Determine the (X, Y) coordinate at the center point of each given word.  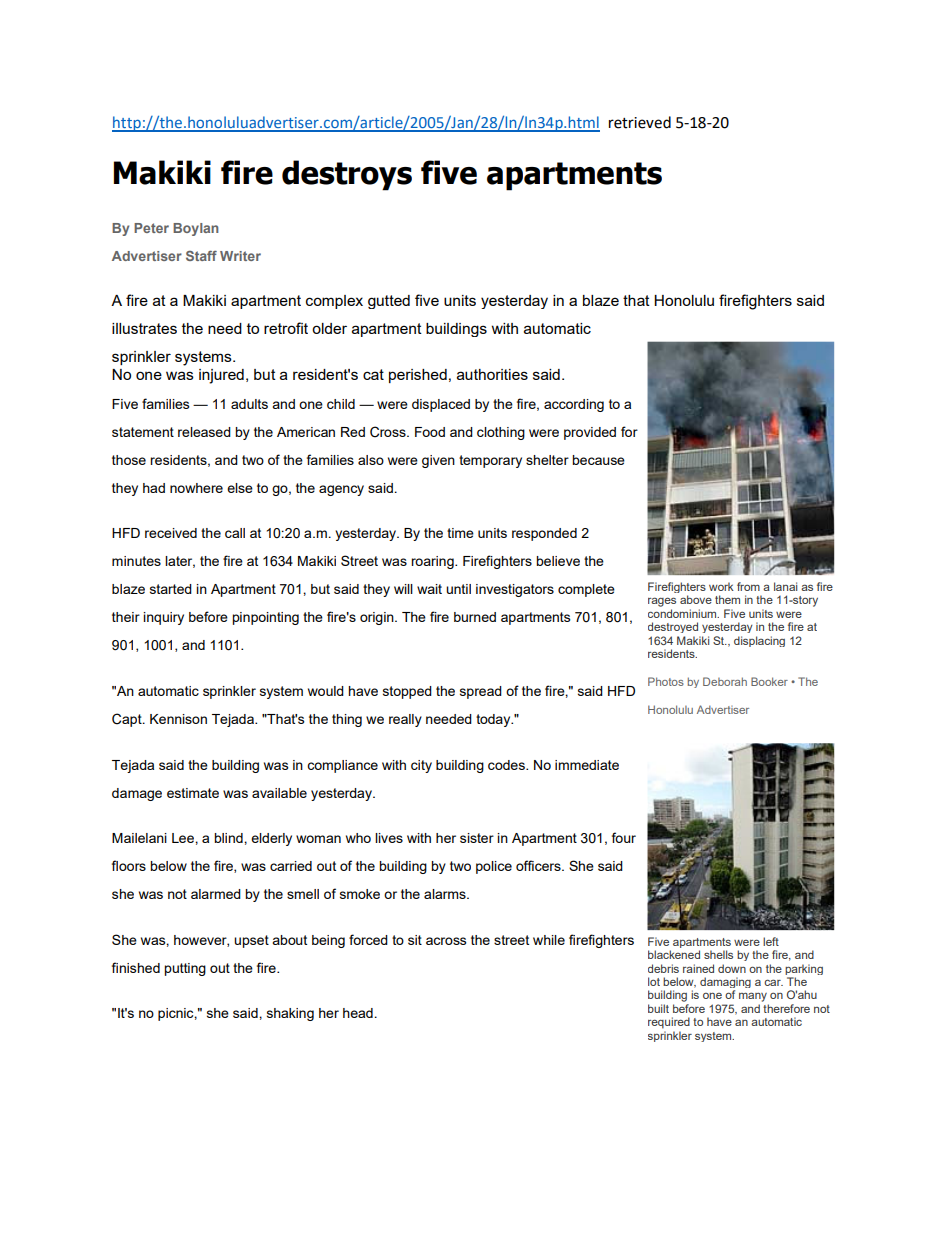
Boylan (196, 229)
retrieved (640, 122)
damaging (725, 984)
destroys (347, 175)
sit (415, 940)
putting (185, 969)
